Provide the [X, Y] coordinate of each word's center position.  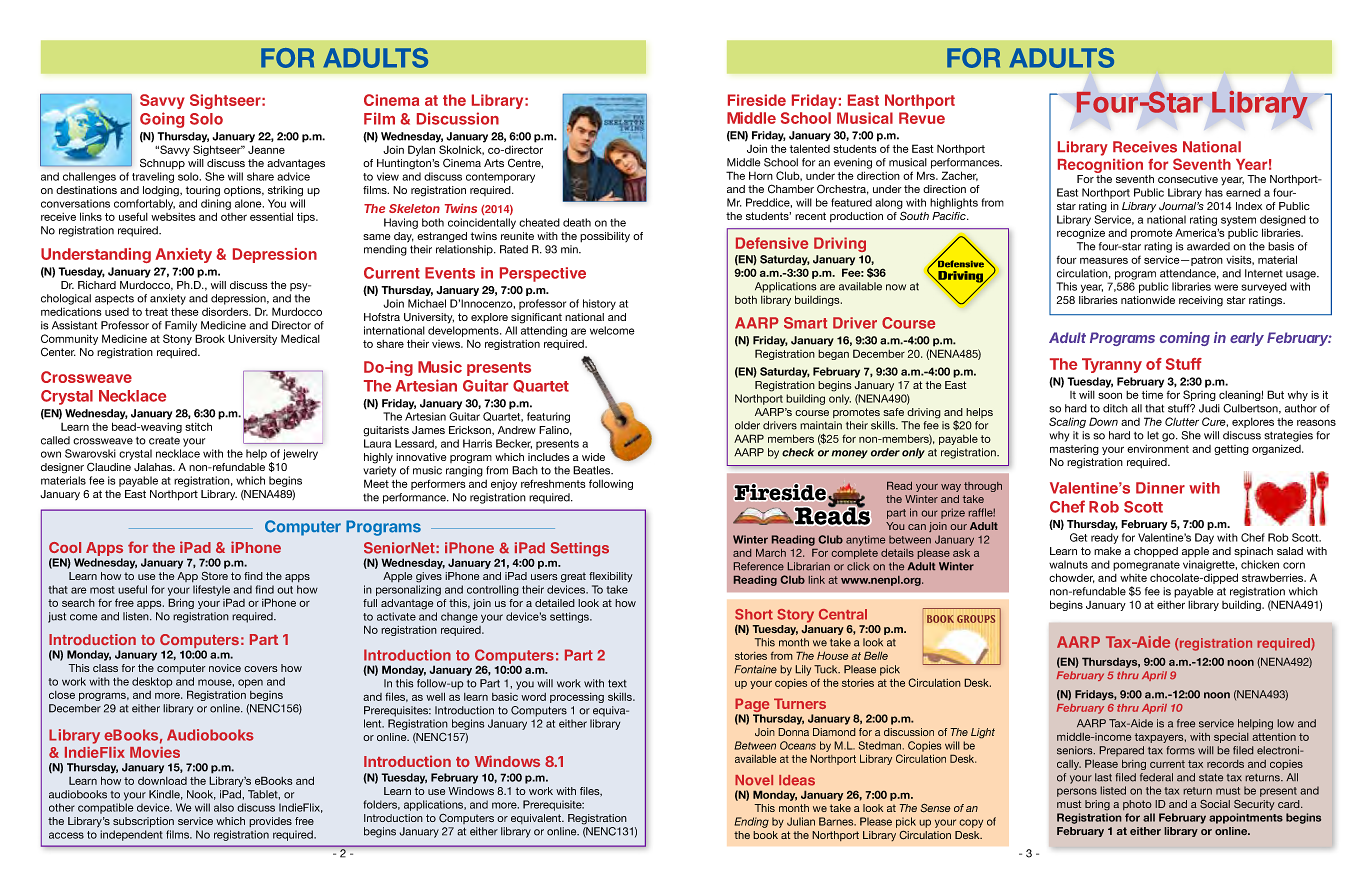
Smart [805, 323]
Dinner [1160, 488]
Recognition [1100, 167]
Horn [761, 175]
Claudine [109, 467]
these [185, 312]
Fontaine [755, 669]
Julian [801, 821]
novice [225, 668]
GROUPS [976, 619]
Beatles [593, 470]
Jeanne [266, 149]
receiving [1201, 301]
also [224, 807]
